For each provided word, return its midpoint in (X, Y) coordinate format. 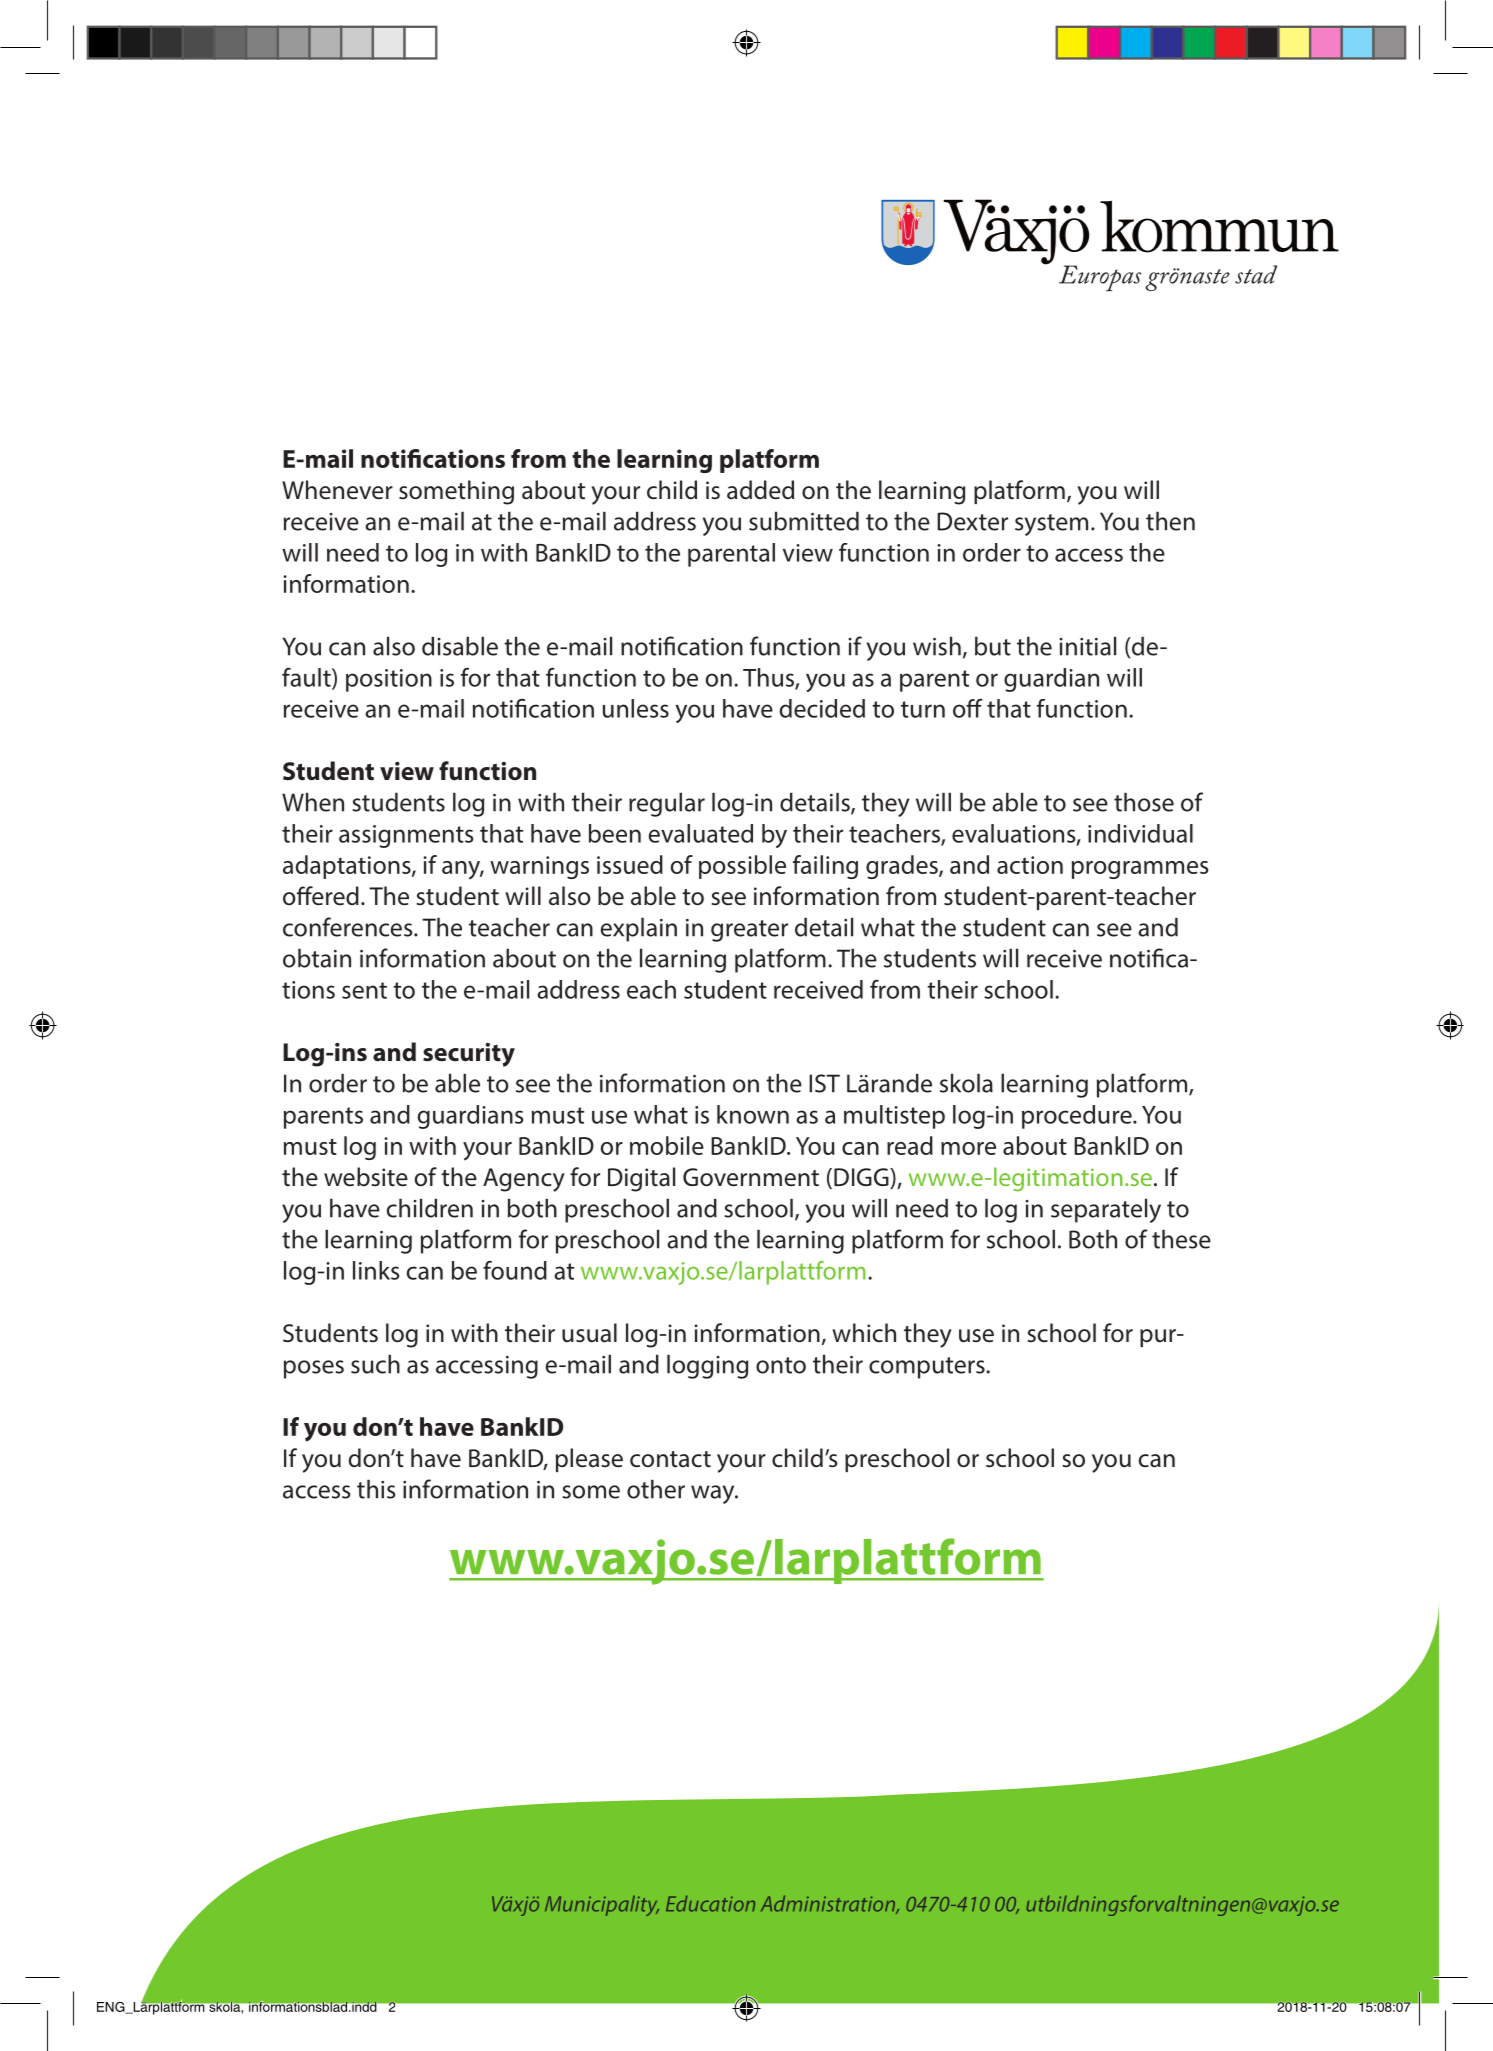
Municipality (602, 1906)
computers (928, 1368)
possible (742, 867)
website (366, 1177)
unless (636, 708)
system (1051, 525)
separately (1106, 1211)
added (760, 490)
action (1030, 865)
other (656, 1489)
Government (751, 1177)
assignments (406, 836)
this (376, 1489)
